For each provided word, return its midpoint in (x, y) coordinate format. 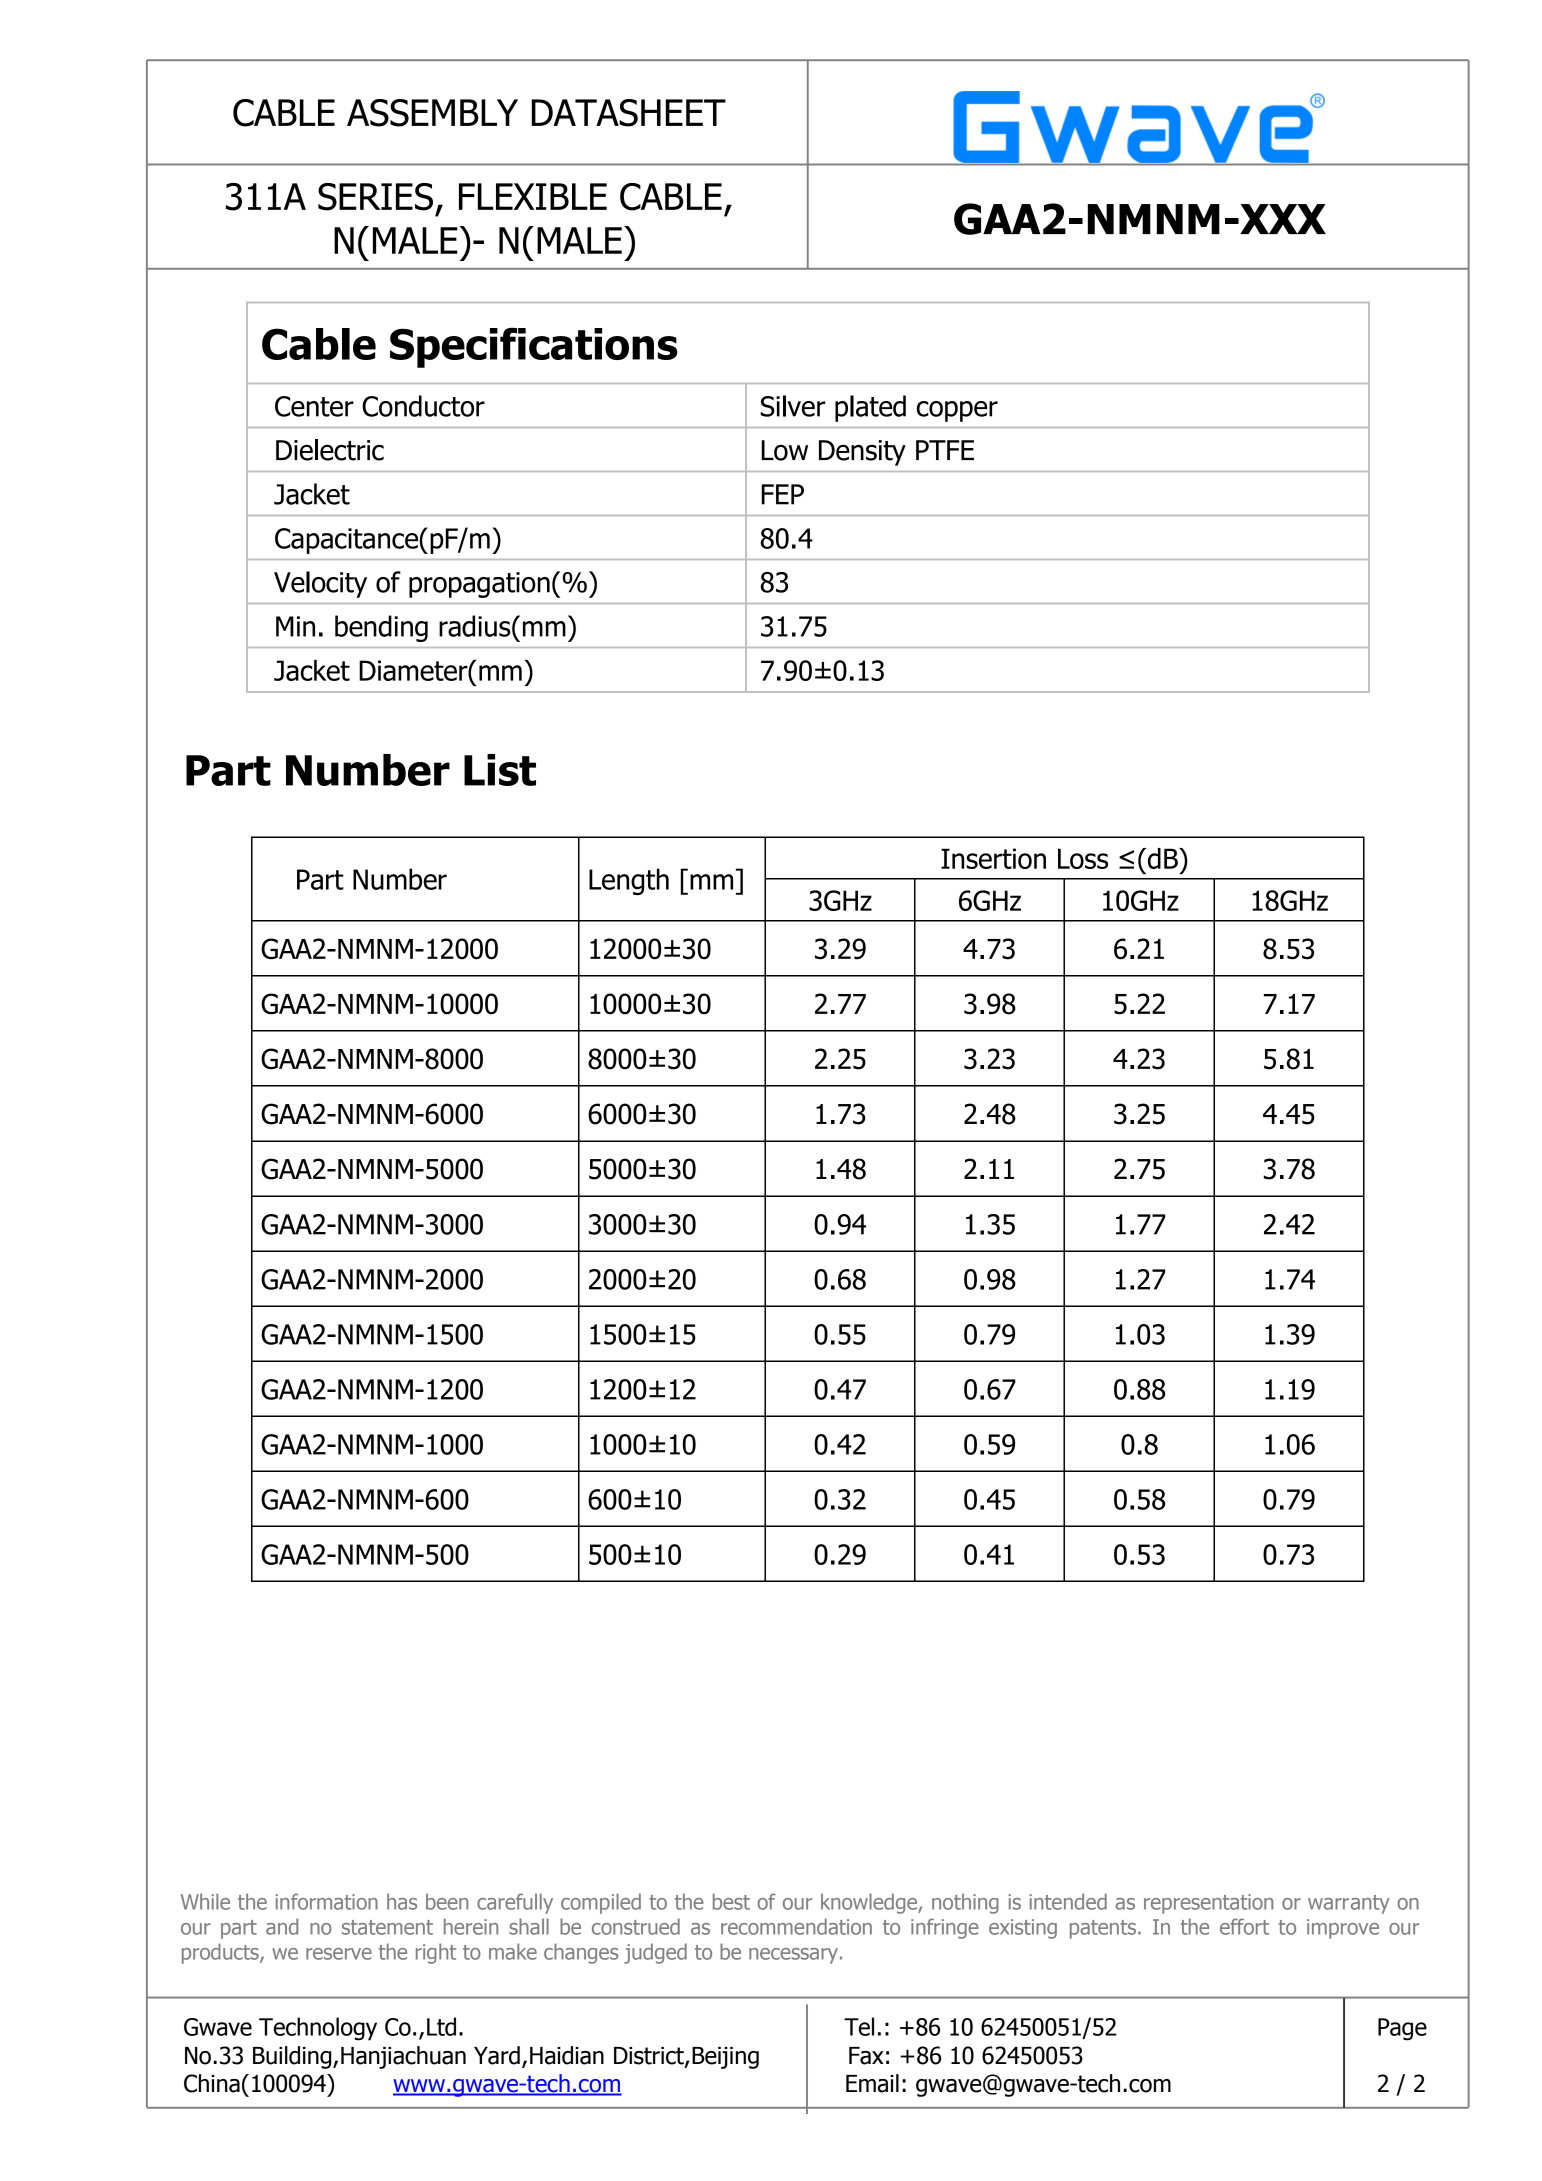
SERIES (375, 197)
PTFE (945, 450)
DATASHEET (629, 113)
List (500, 770)
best (731, 1901)
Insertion (993, 858)
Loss (1083, 858)
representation (1208, 1904)
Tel (859, 2026)
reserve (339, 1954)
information (326, 1901)
